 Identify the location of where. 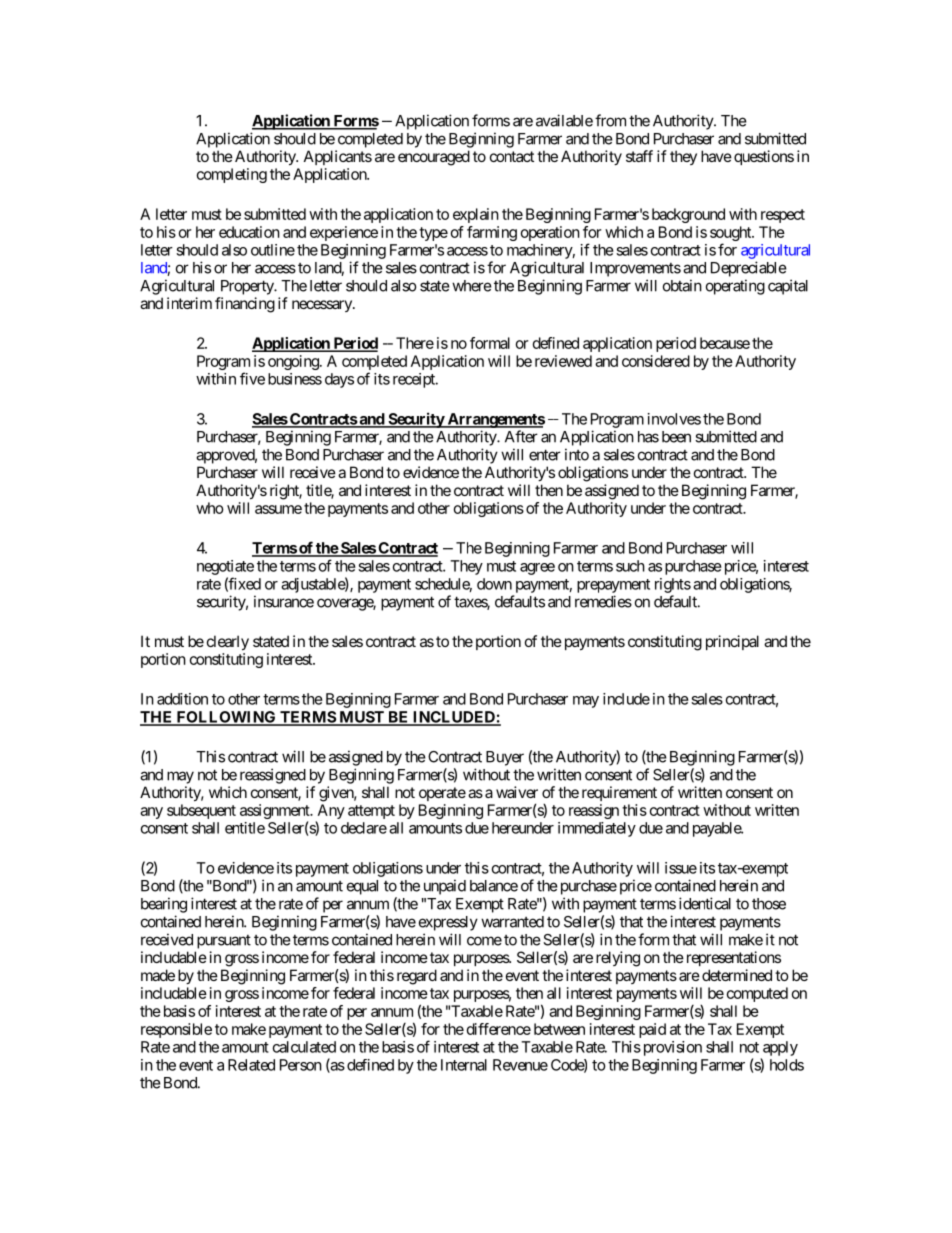
(472, 286).
